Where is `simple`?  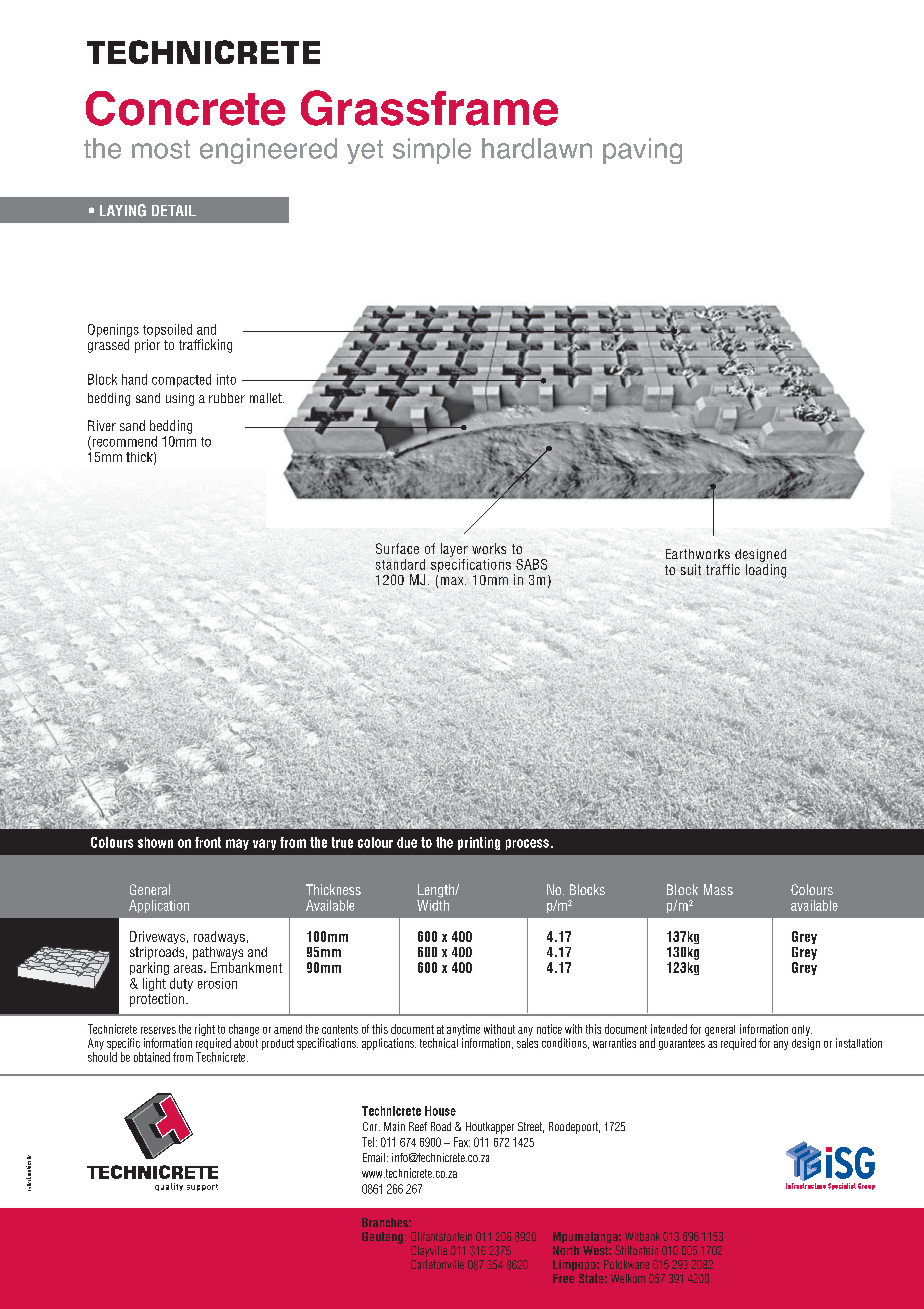
simple is located at coordinates (432, 151).
